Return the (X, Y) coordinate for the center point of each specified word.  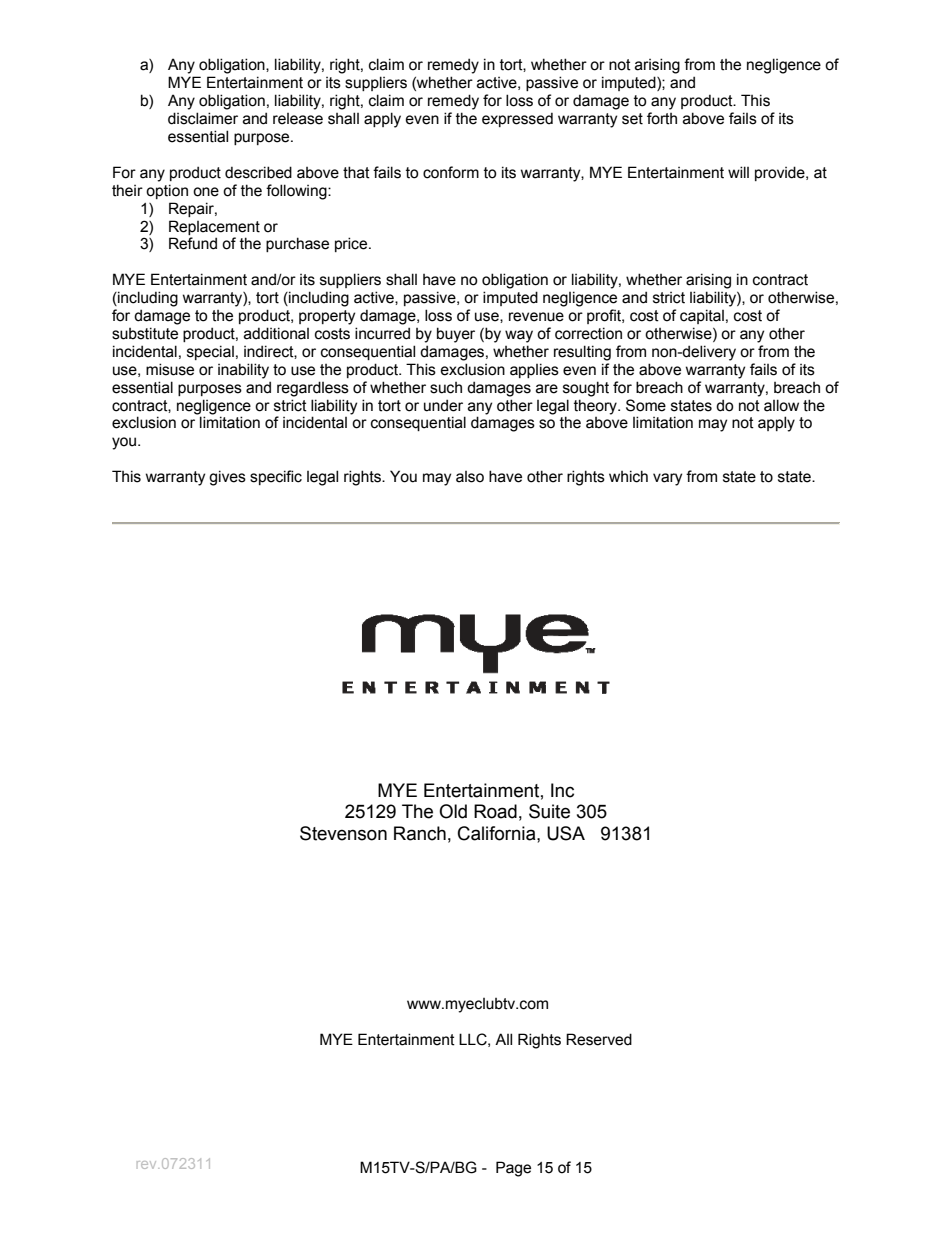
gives (227, 478)
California (498, 833)
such (446, 388)
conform (451, 172)
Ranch (420, 833)
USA (566, 833)
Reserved (599, 1039)
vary (667, 479)
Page (513, 1169)
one (206, 192)
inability (243, 371)
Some (646, 405)
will (738, 172)
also (470, 477)
